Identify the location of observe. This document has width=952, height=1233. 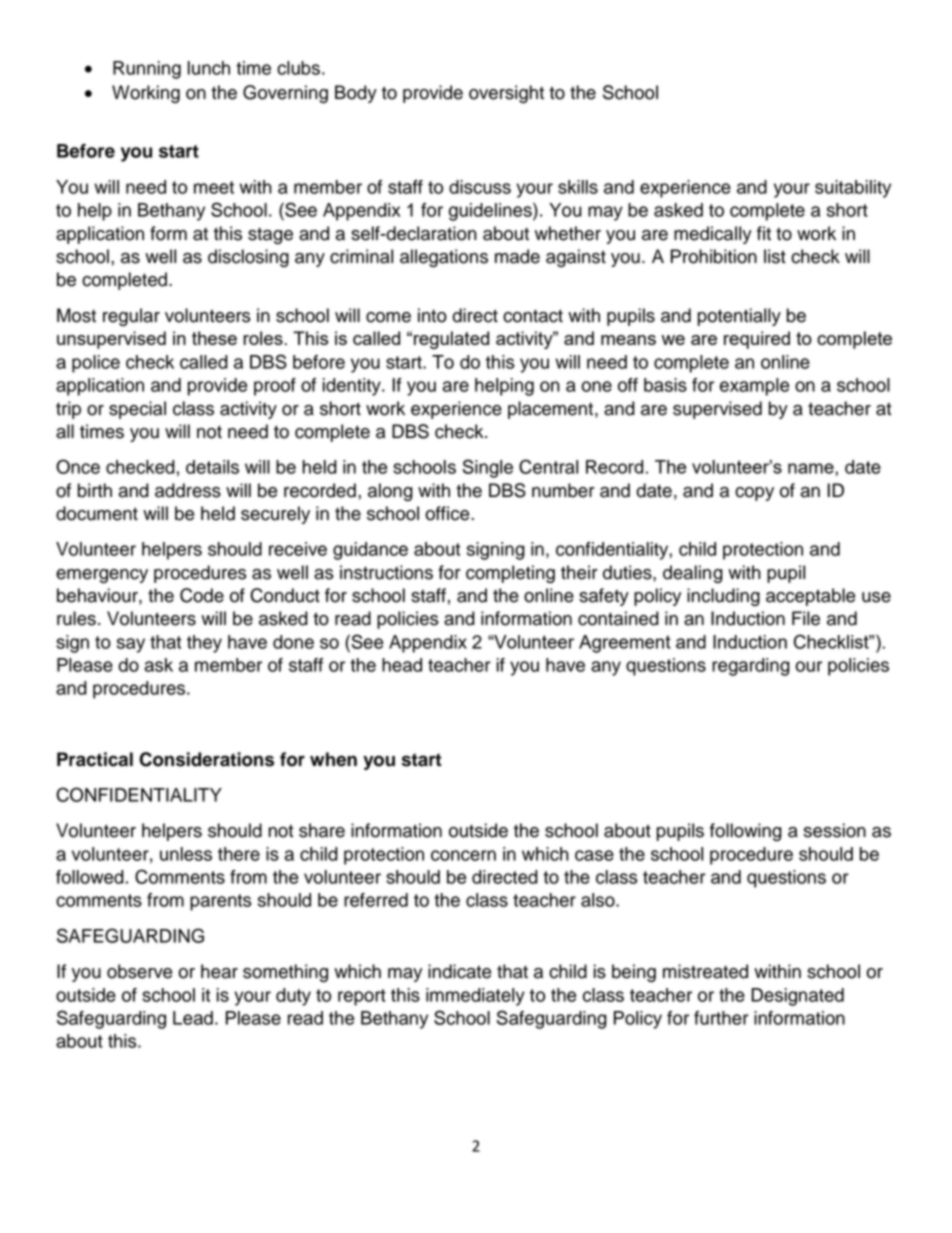
(139, 971).
